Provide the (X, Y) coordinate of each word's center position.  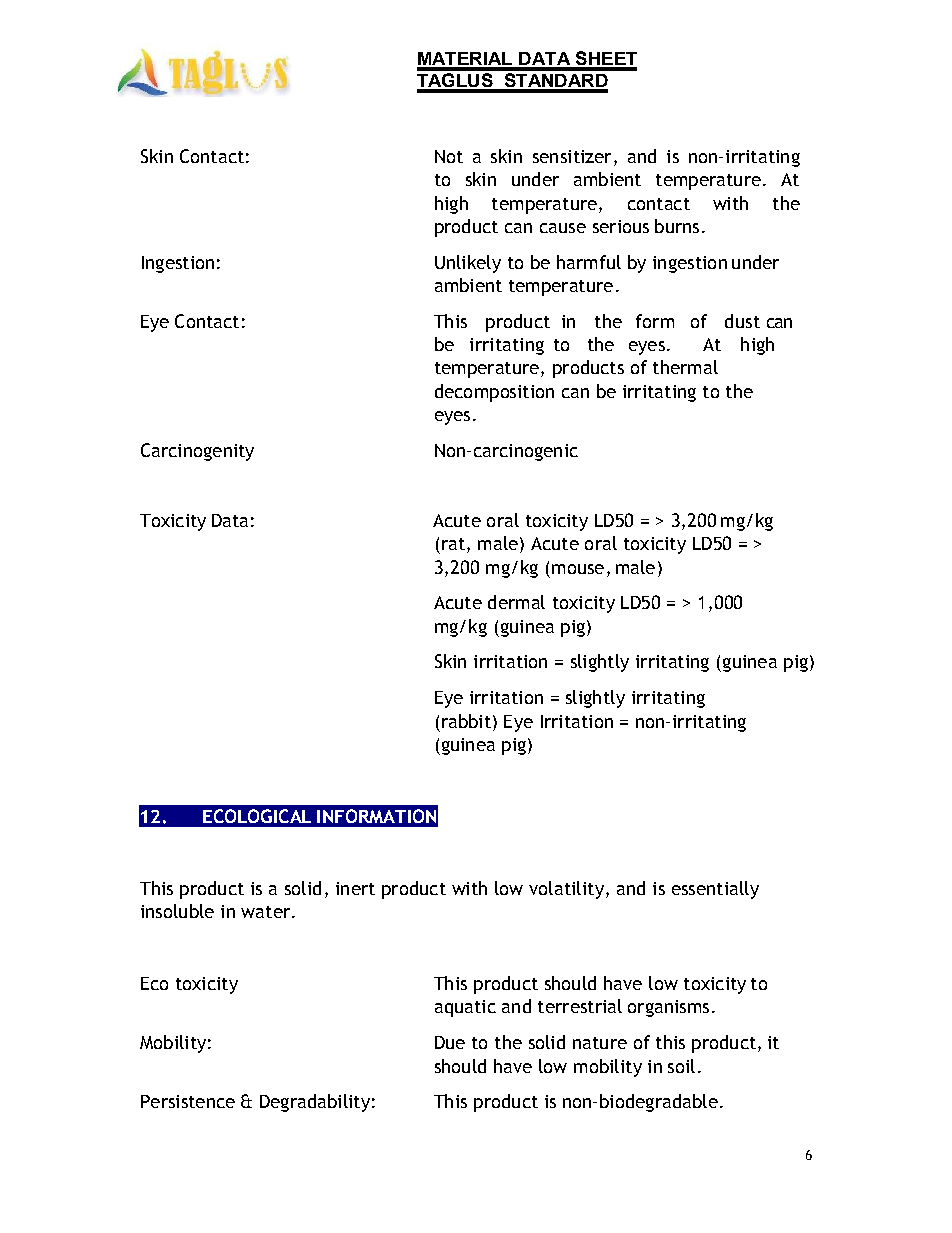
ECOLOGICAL (257, 816)
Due (450, 1042)
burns (677, 226)
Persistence (188, 1101)
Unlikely (468, 264)
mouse (578, 569)
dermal (516, 602)
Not (449, 156)
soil (681, 1066)
